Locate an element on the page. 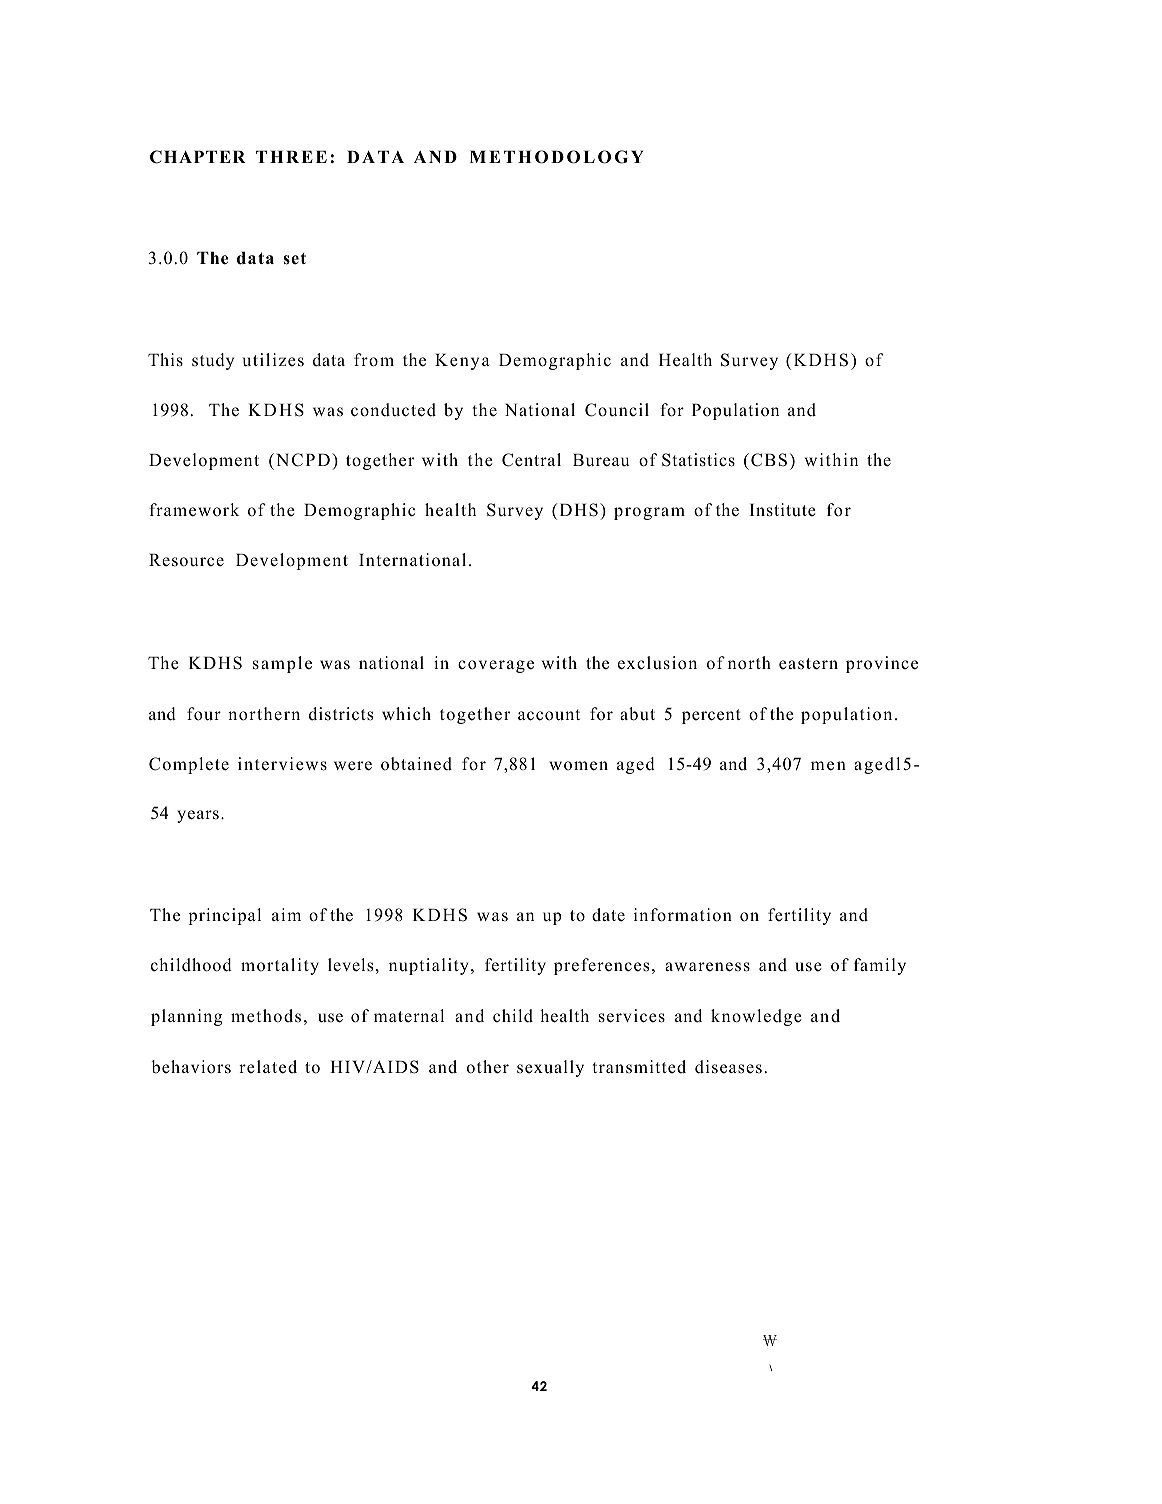  coverage is located at coordinates (496, 666).
